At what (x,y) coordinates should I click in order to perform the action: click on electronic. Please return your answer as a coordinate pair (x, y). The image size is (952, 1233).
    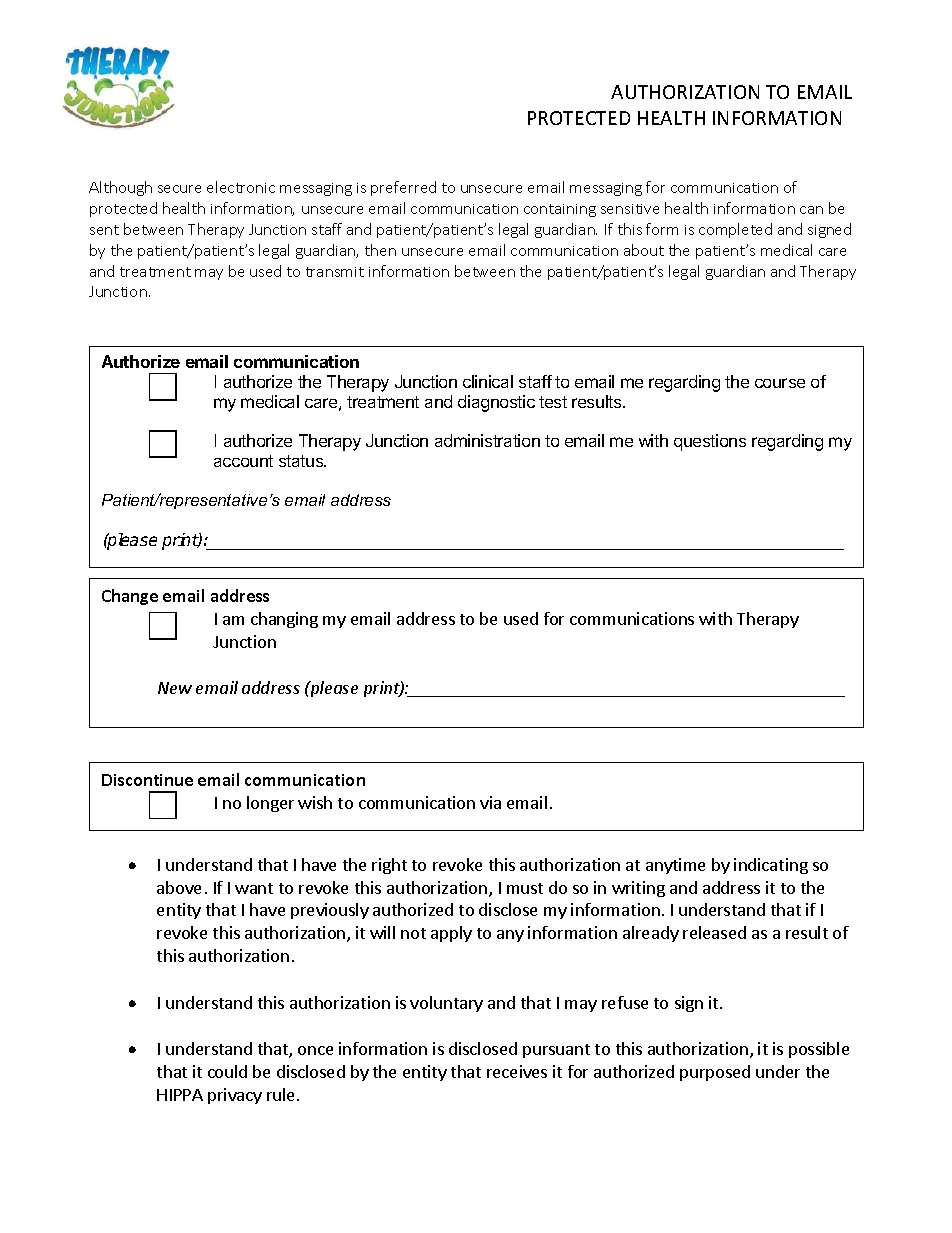
    Looking at the image, I should click on (241, 187).
